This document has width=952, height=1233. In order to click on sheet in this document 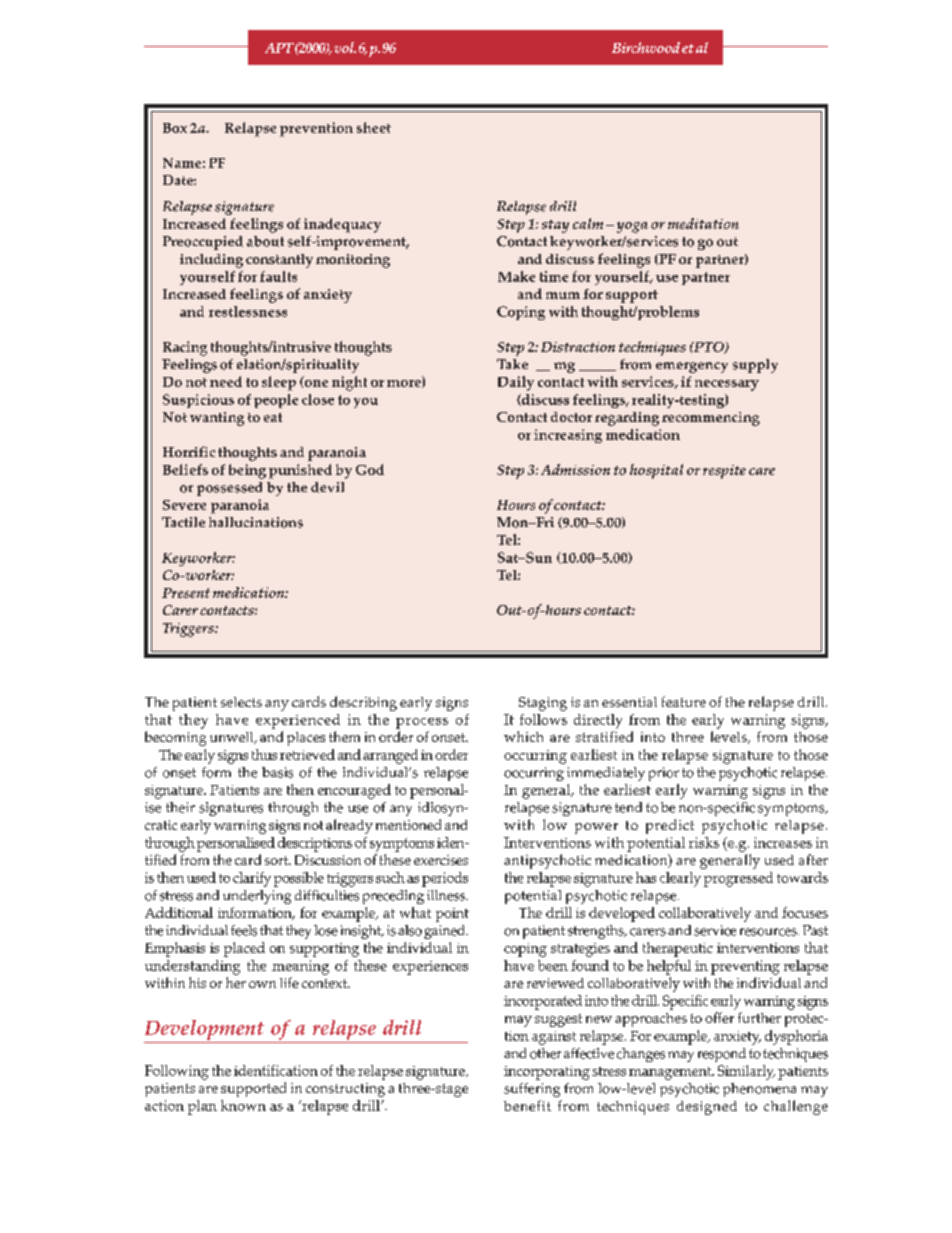, I will do `click(374, 127)`.
